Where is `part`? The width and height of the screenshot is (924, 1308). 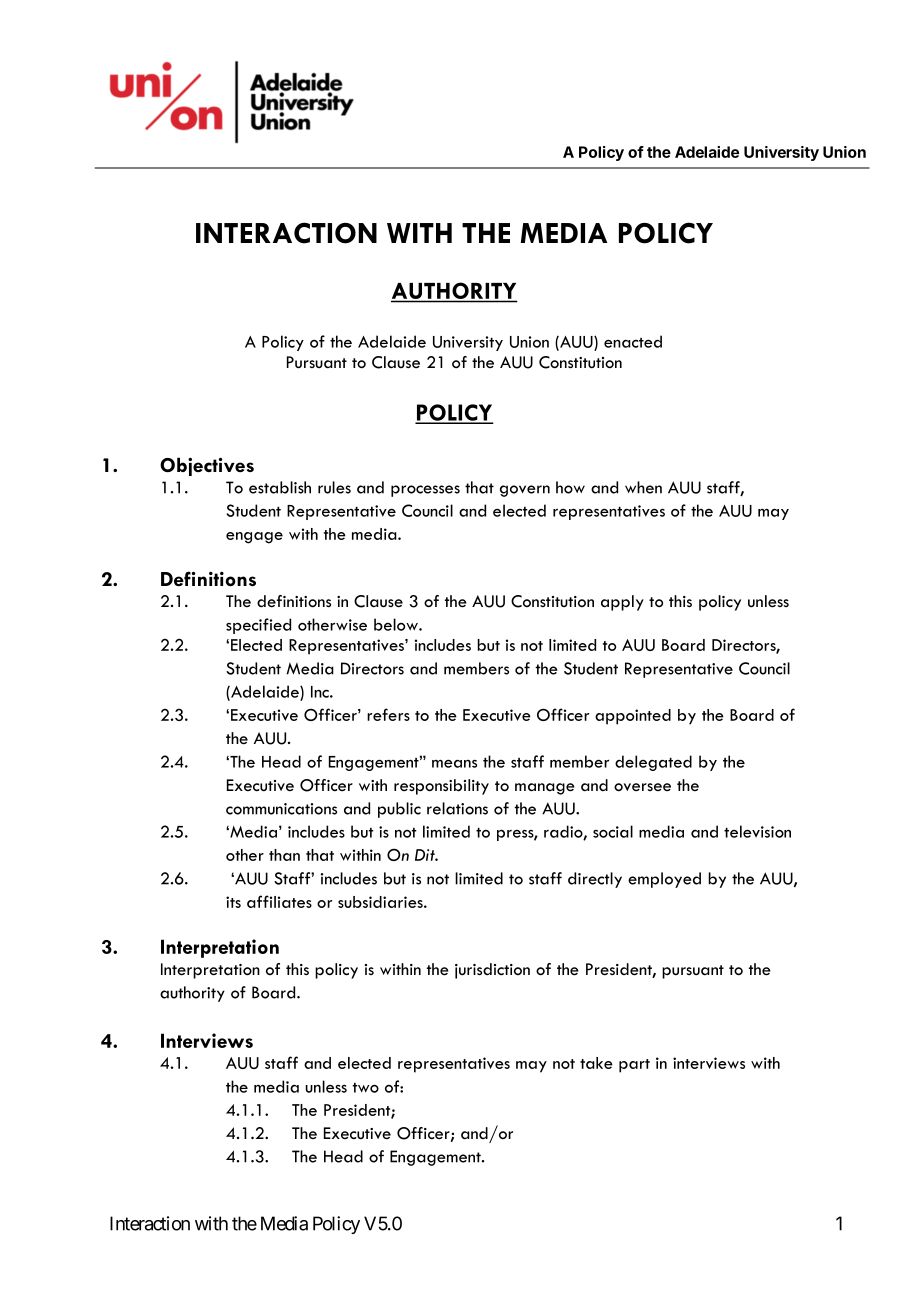 part is located at coordinates (634, 1066).
